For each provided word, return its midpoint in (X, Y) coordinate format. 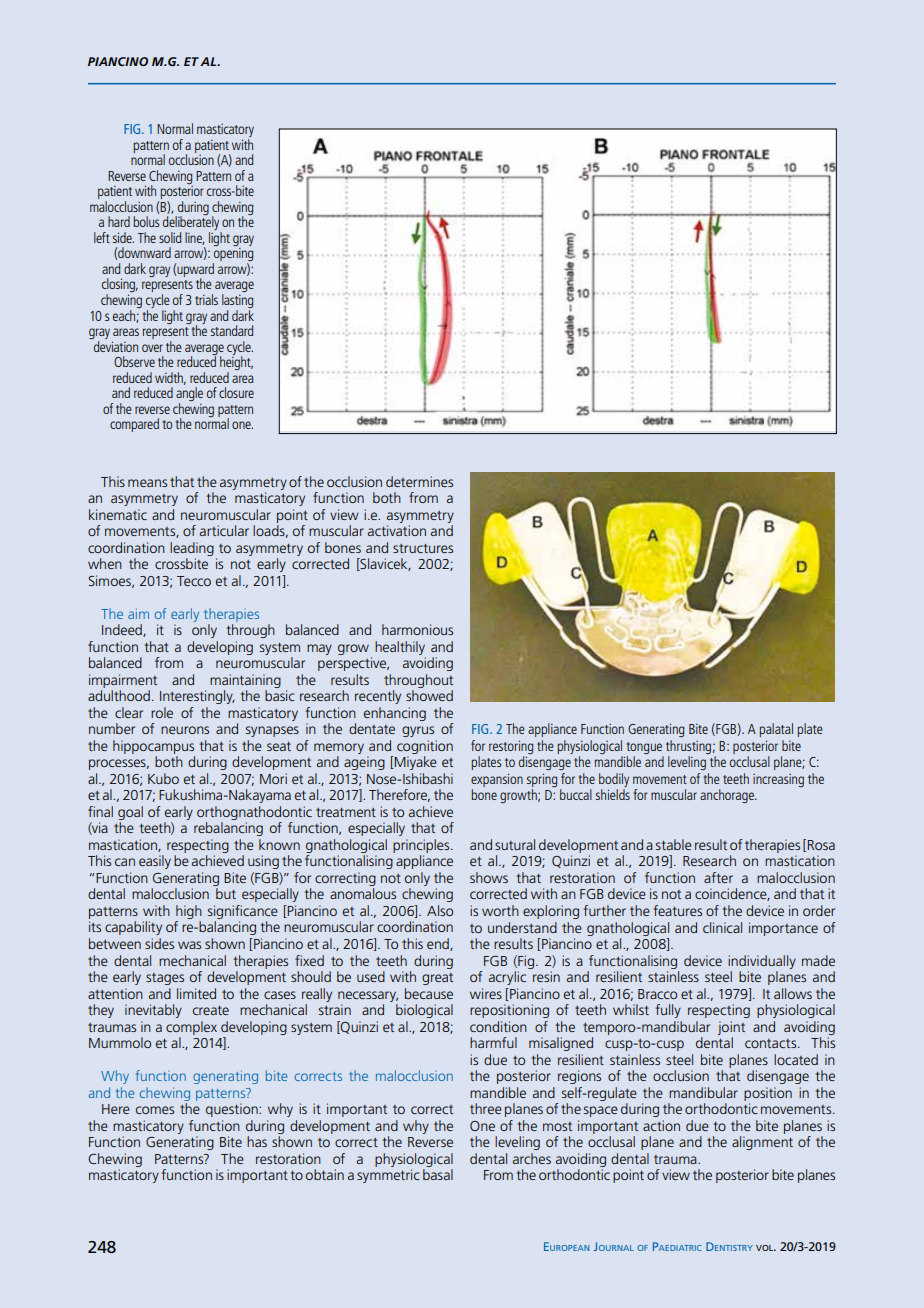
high (188, 913)
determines (419, 481)
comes (155, 1110)
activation (397, 530)
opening (233, 256)
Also (440, 910)
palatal (776, 730)
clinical (722, 927)
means (147, 483)
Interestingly (197, 697)
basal (438, 1174)
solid (170, 237)
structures (423, 548)
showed (429, 695)
